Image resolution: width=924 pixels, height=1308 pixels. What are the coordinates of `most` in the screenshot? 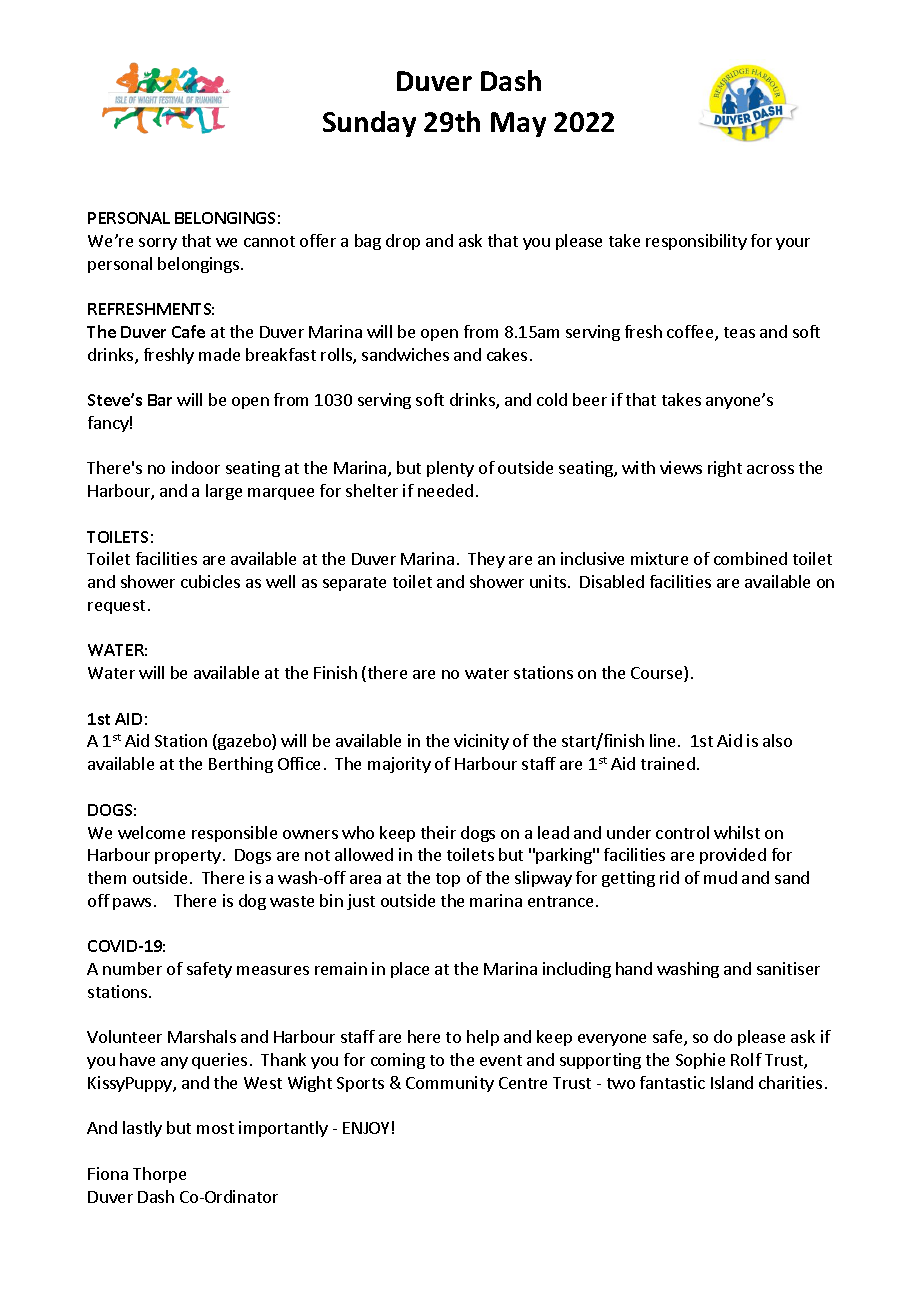 It's located at (215, 1128).
